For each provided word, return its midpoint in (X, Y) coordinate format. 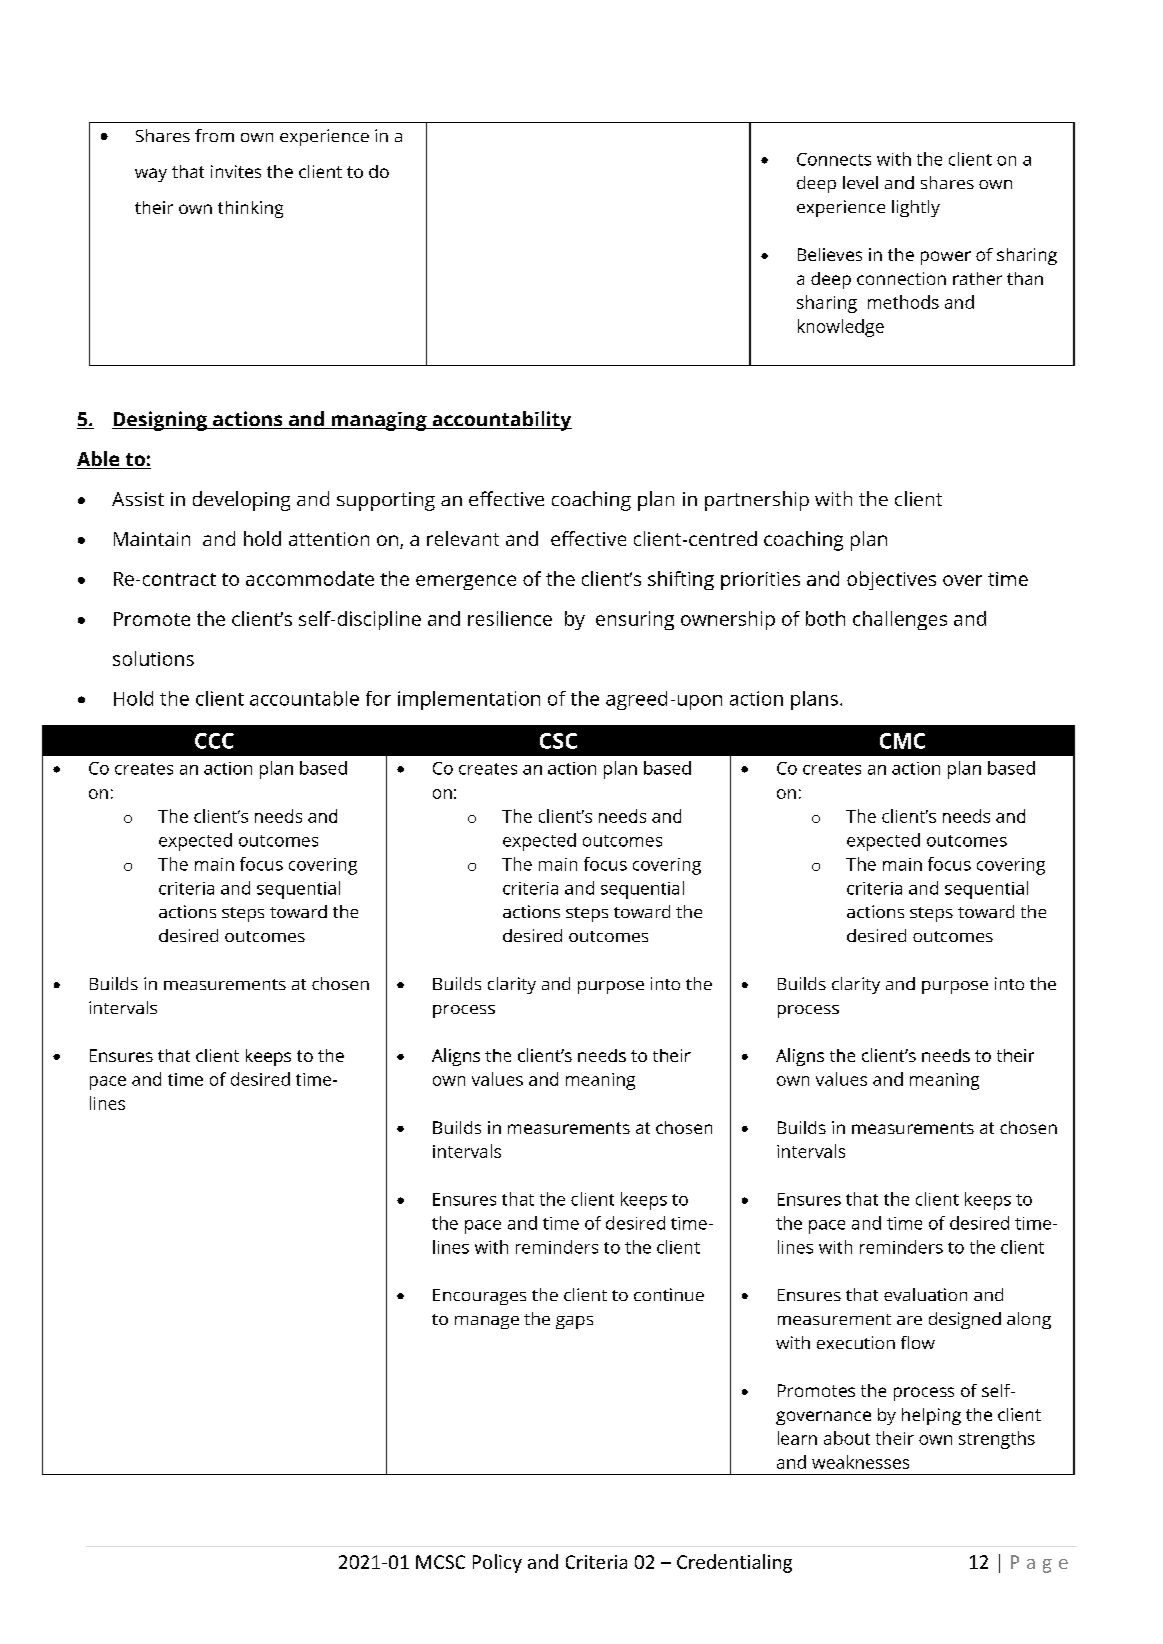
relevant (463, 538)
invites (236, 171)
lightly (916, 208)
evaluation (925, 1294)
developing (241, 501)
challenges (900, 620)
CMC (902, 741)
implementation (469, 700)
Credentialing (734, 1563)
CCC (214, 741)
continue (669, 1294)
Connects (834, 159)
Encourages (479, 1297)
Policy (497, 1563)
